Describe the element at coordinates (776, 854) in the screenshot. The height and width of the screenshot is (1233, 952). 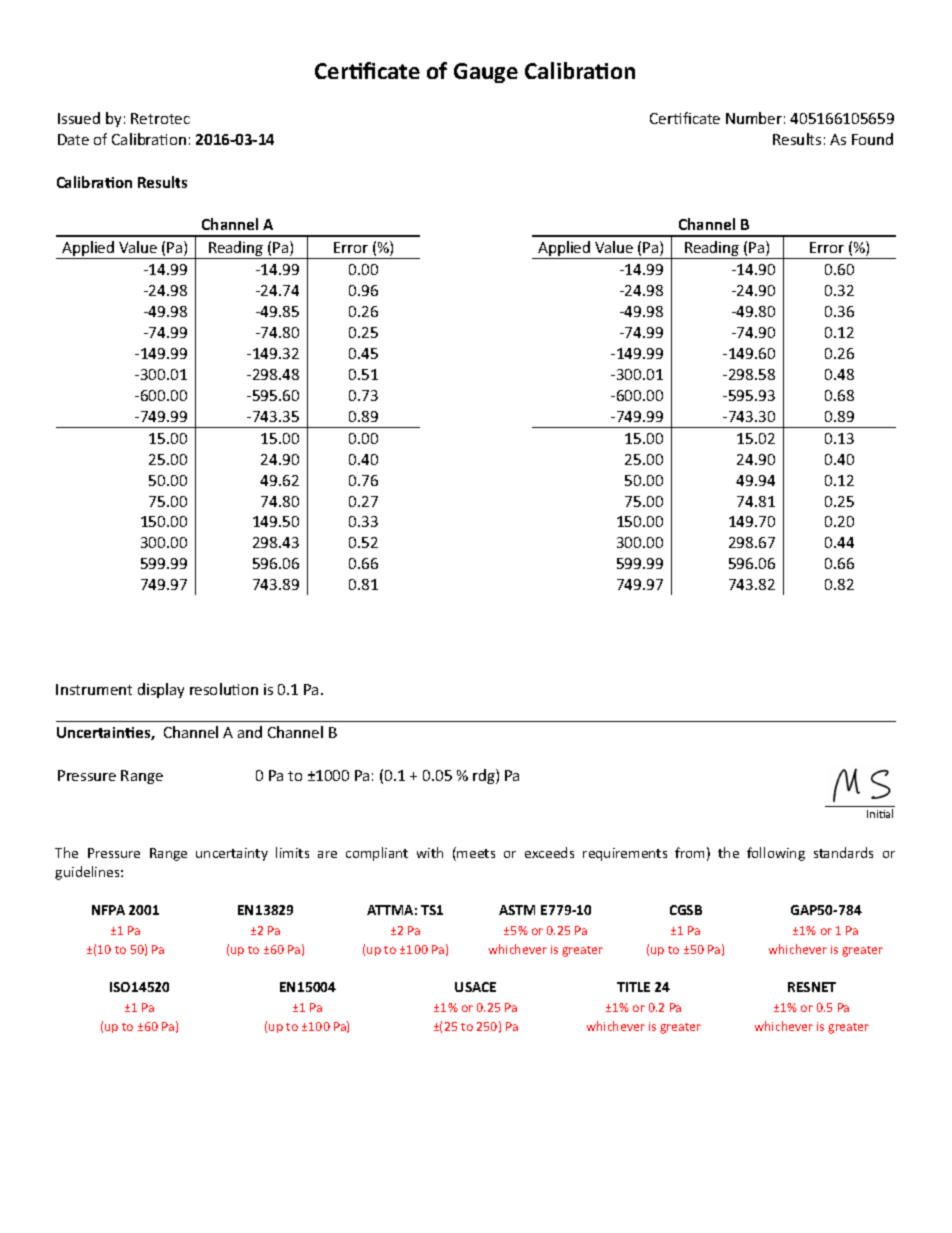
I see `following` at that location.
